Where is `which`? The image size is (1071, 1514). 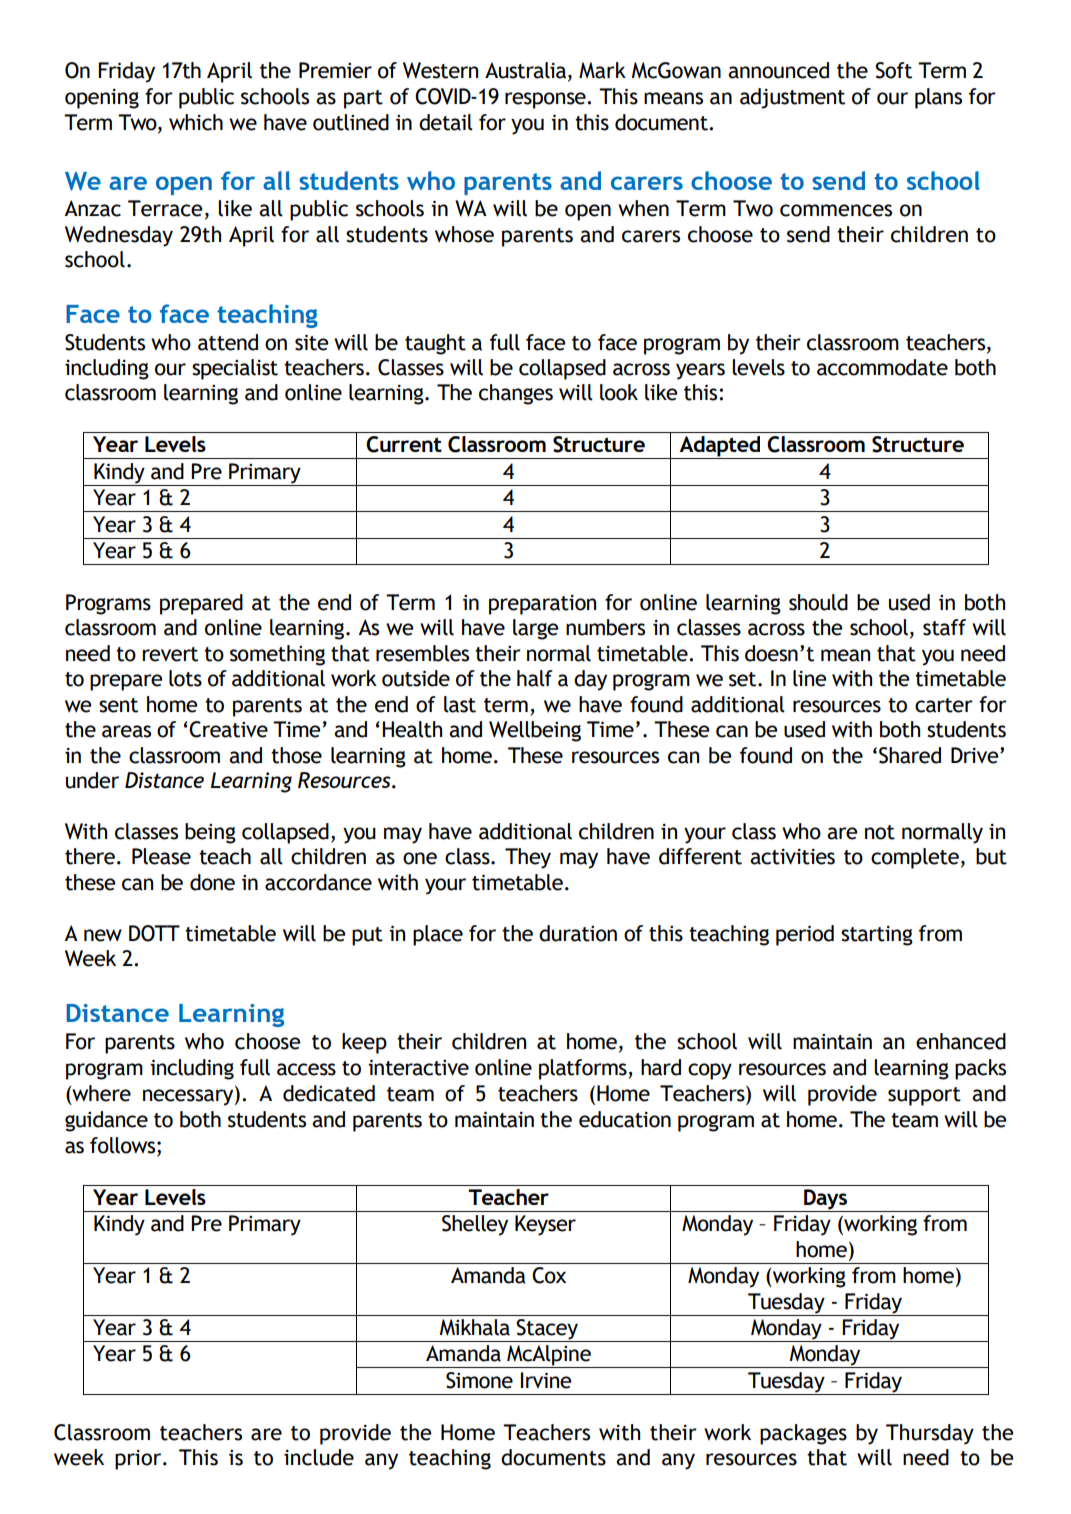
which is located at coordinates (196, 122).
